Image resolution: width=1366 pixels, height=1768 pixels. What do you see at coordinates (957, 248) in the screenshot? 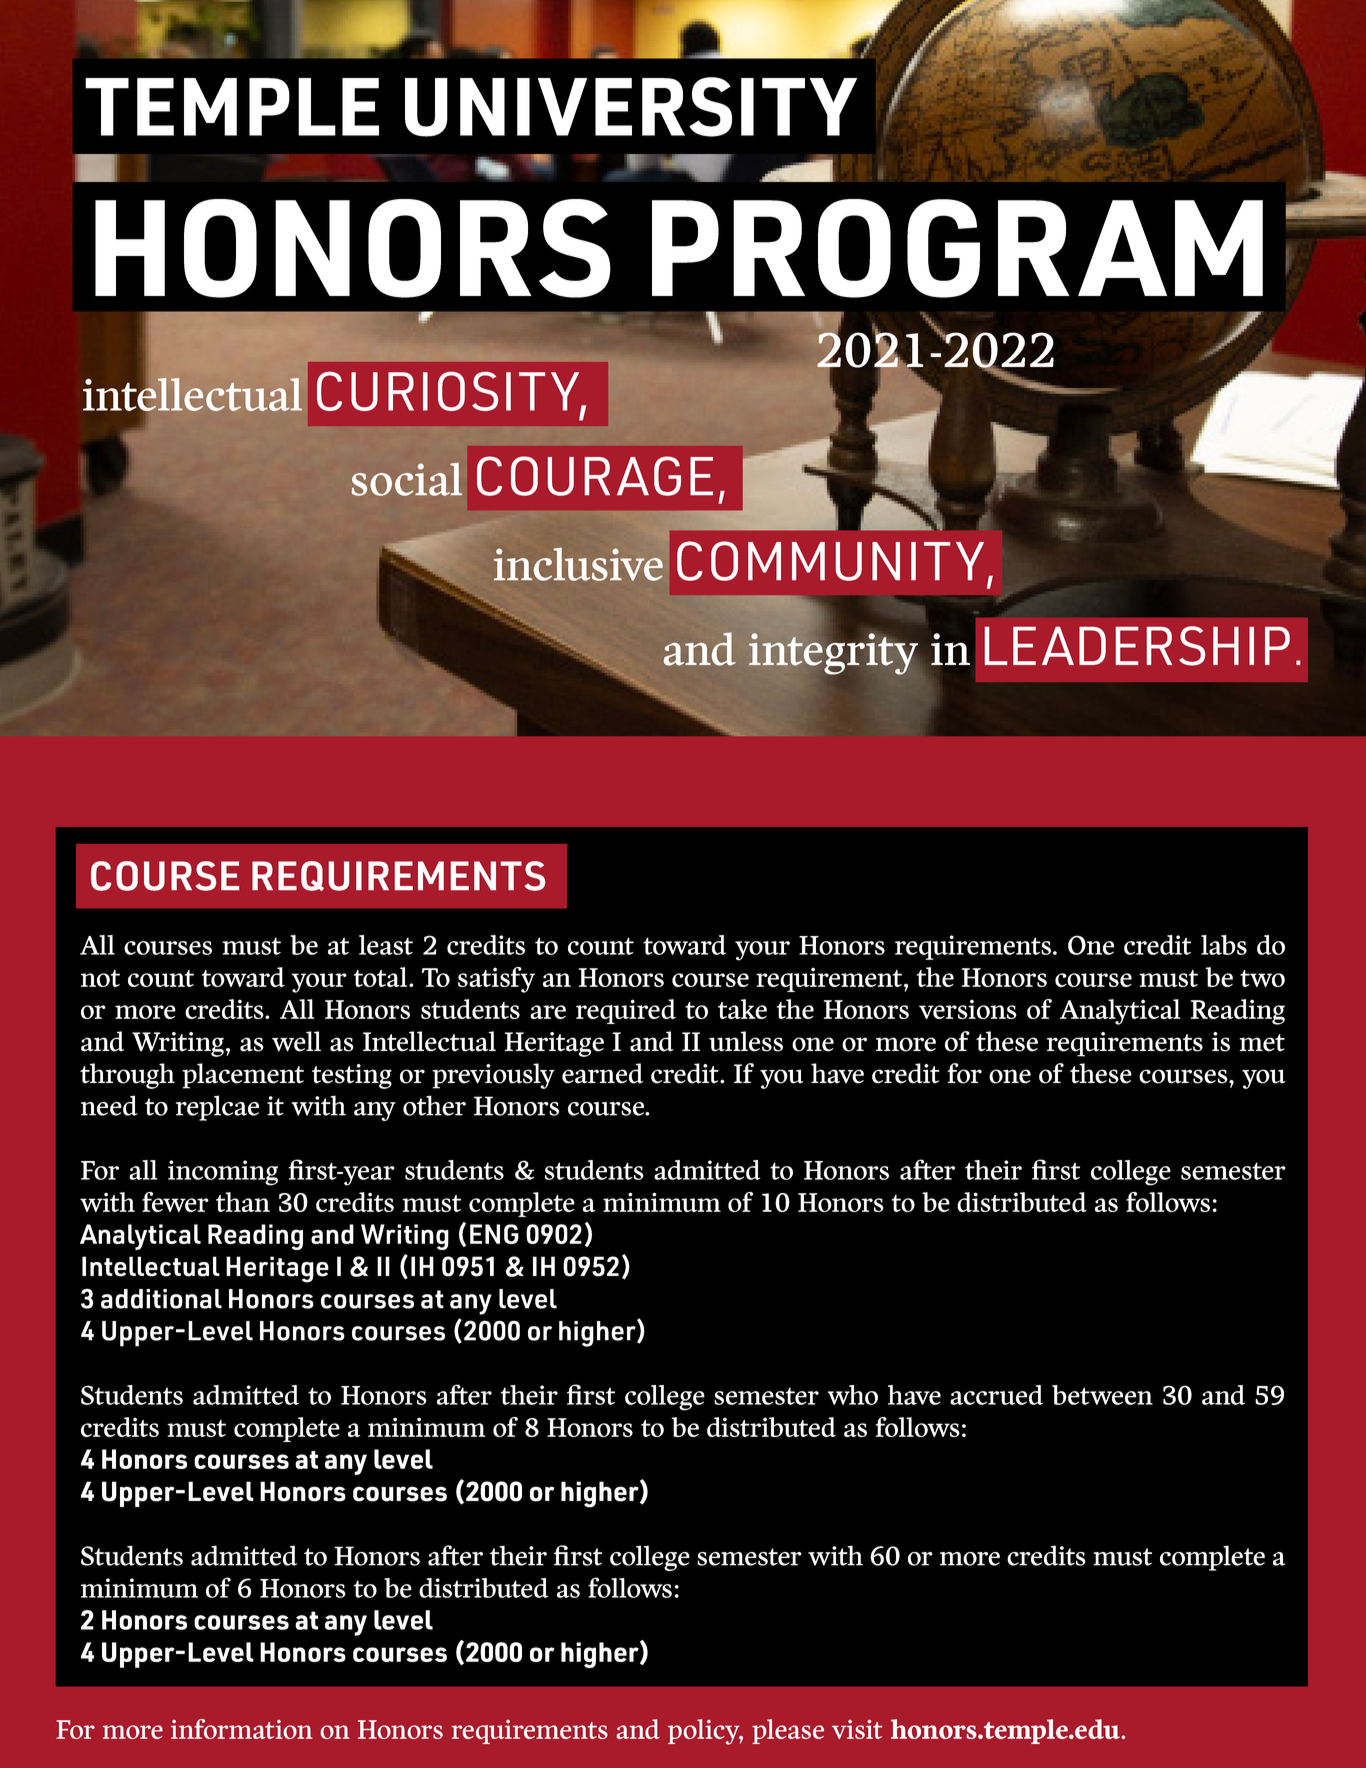
I see `PROGRAM` at bounding box center [957, 248].
